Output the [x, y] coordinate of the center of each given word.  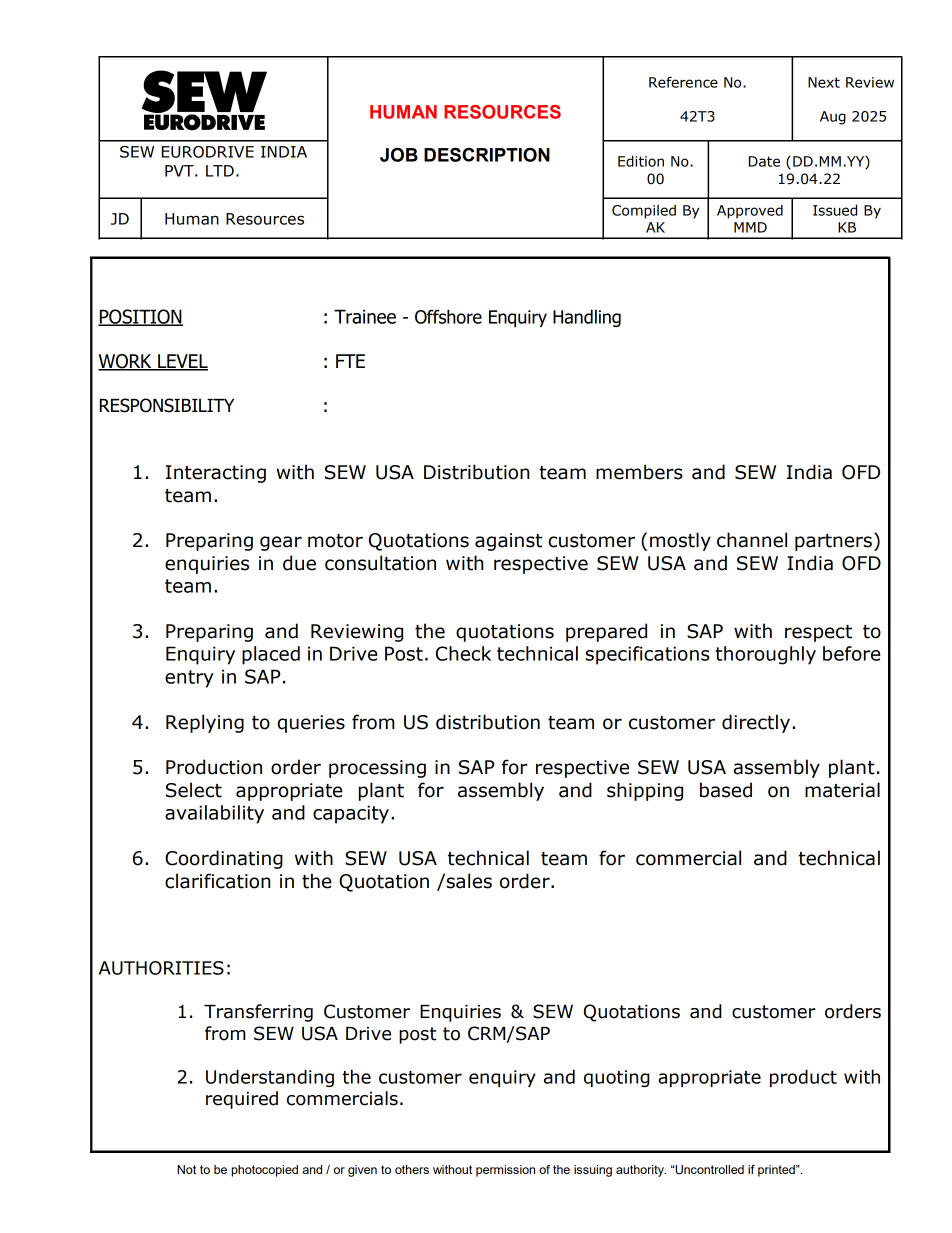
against [508, 542]
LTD [220, 171]
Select [194, 790]
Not [186, 1169]
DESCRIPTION [487, 154]
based [726, 790]
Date [764, 161]
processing [377, 769]
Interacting [216, 474]
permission [505, 1171]
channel [752, 540]
